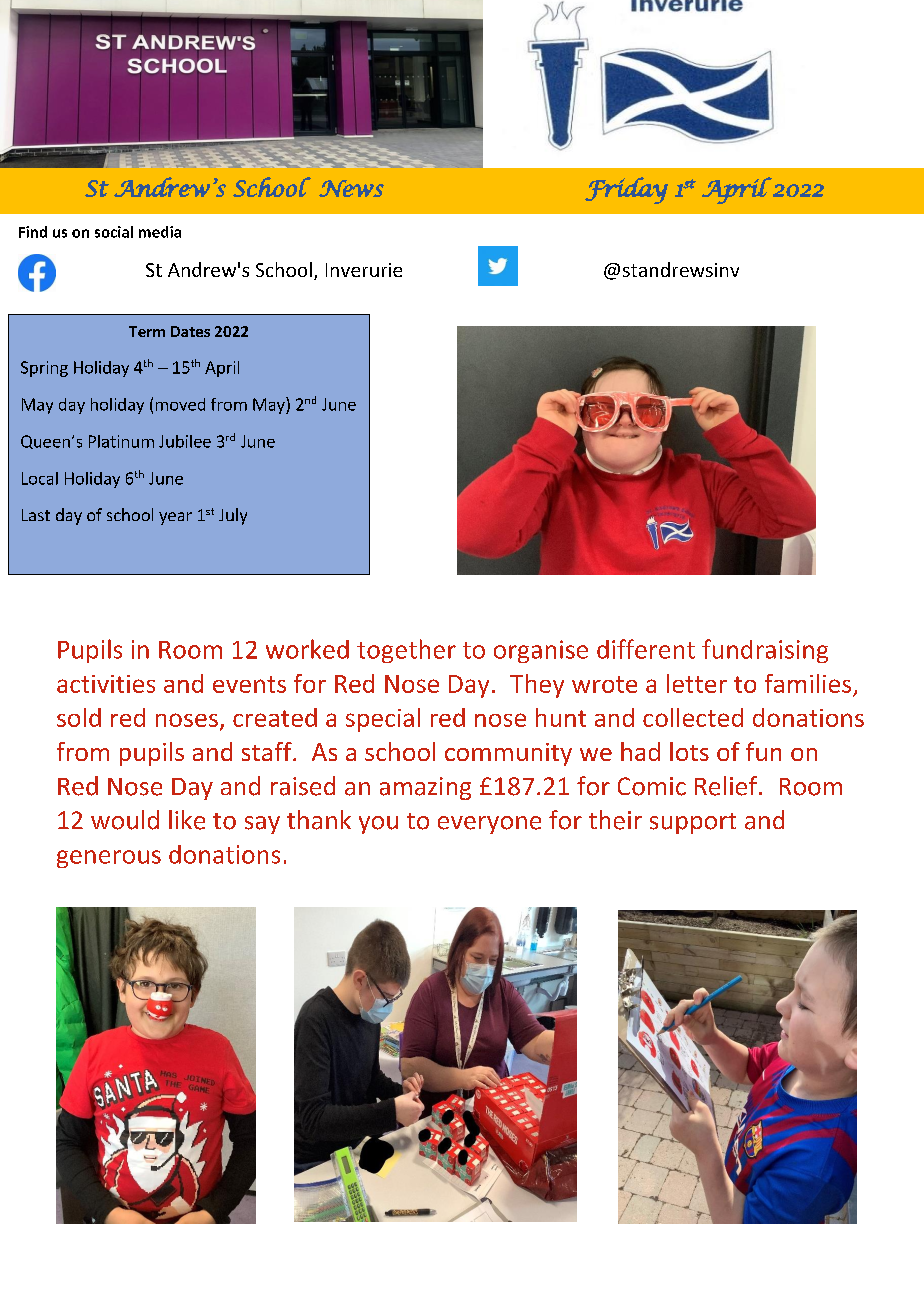 Image resolution: width=924 pixels, height=1308 pixels. What do you see at coordinates (646, 649) in the screenshot?
I see `different` at bounding box center [646, 649].
